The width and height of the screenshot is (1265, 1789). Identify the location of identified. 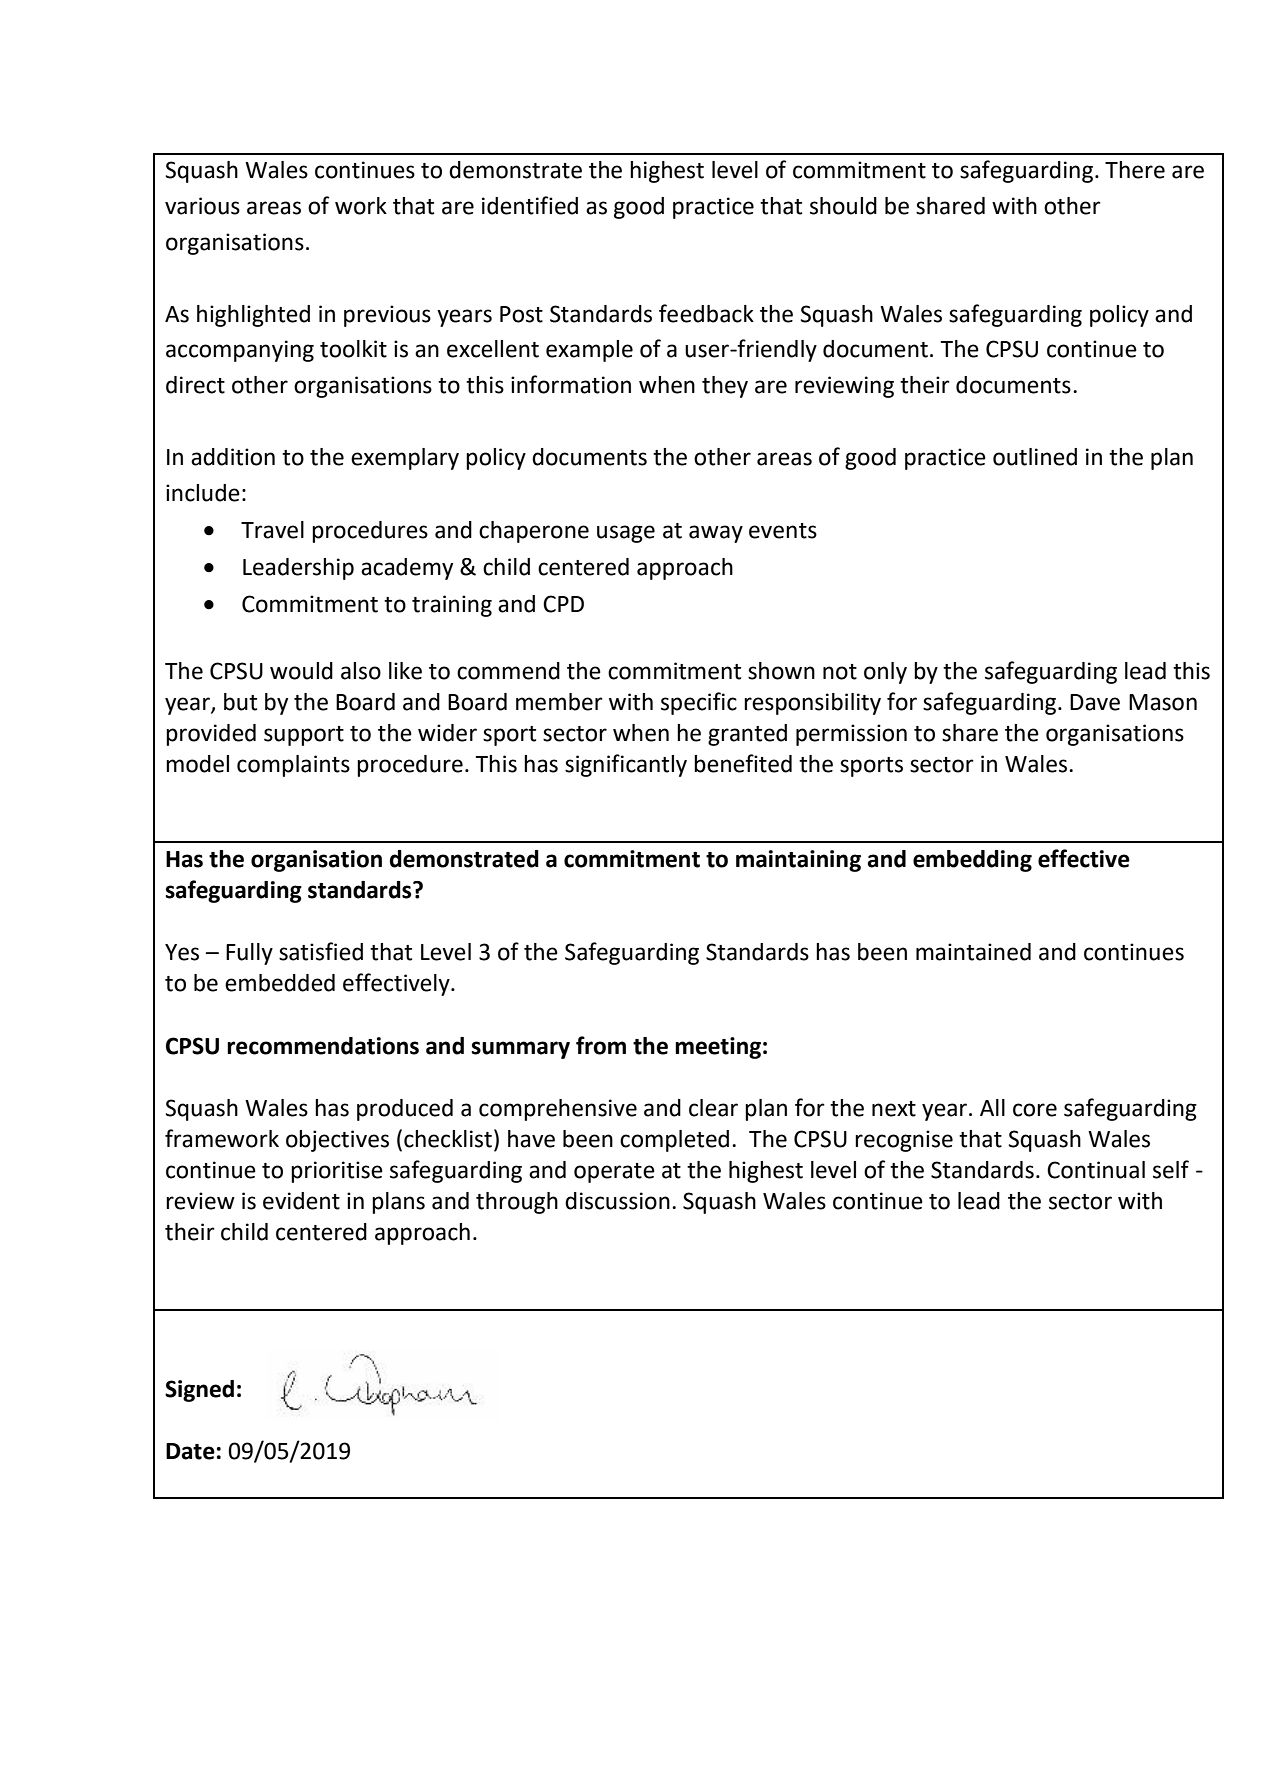
(530, 205).
